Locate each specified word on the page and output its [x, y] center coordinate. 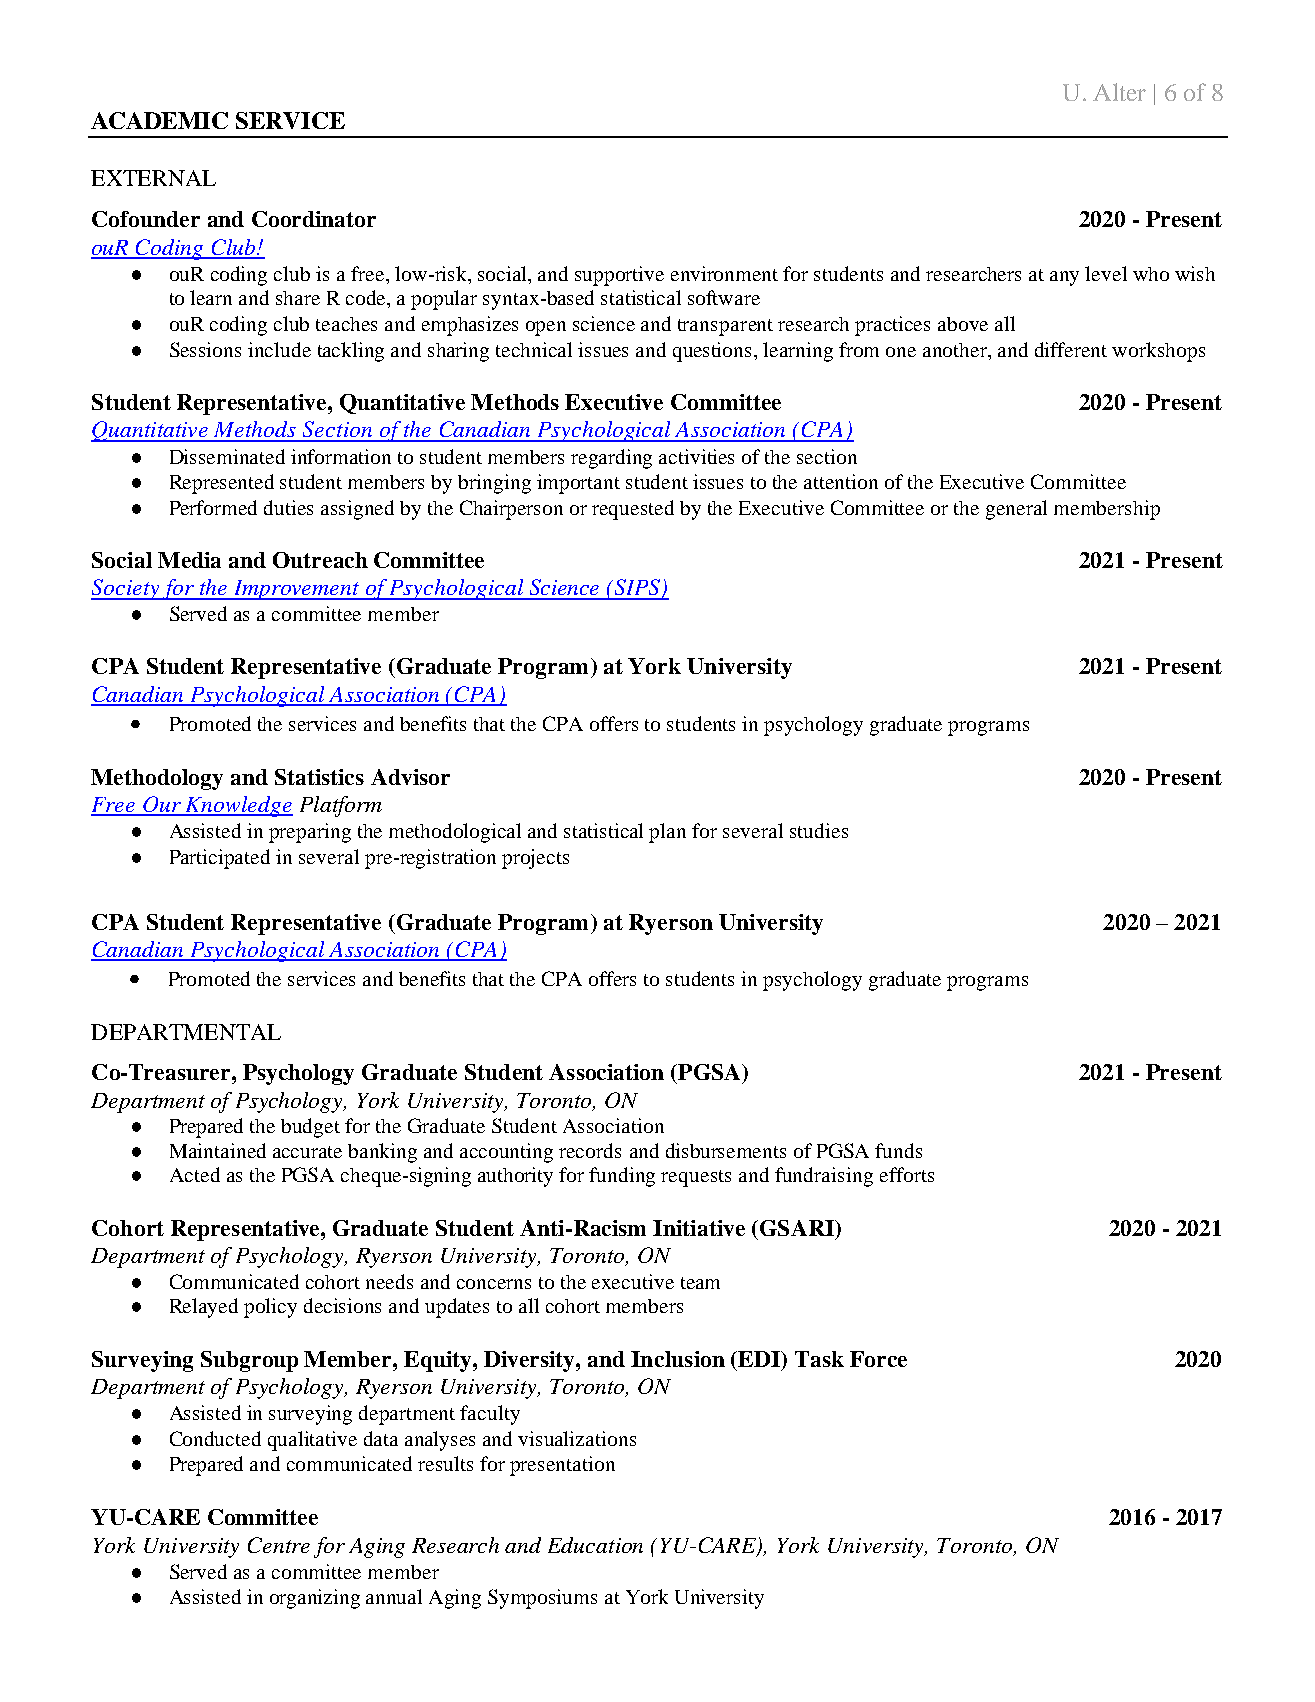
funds [898, 1150]
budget [310, 1128]
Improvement [297, 590]
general [1016, 510]
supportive [619, 276]
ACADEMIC [159, 120]
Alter [1119, 92]
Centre [279, 1545]
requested [633, 510]
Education [595, 1545]
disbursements [726, 1150]
